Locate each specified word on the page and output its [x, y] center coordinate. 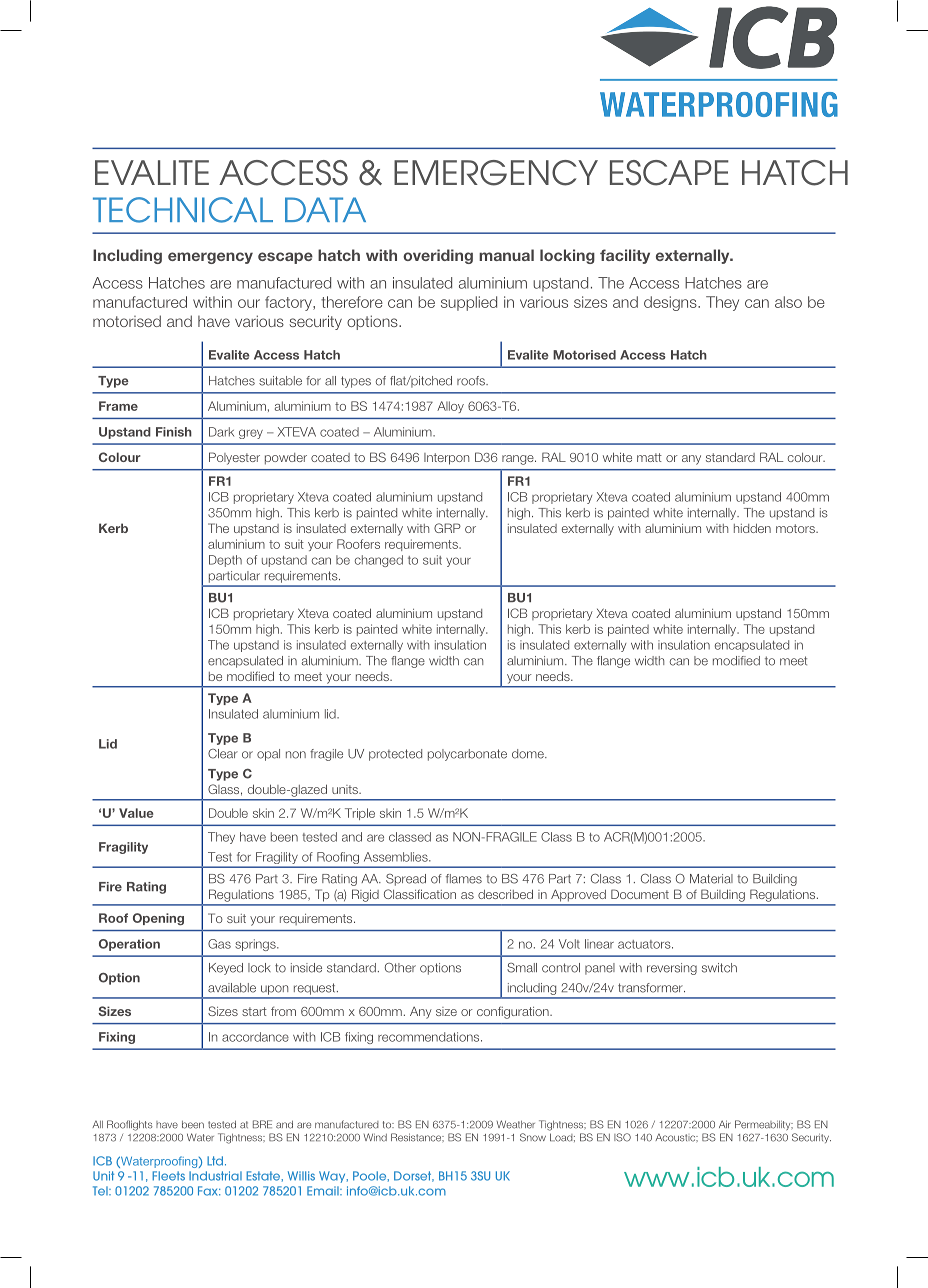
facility [625, 256]
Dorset [414, 1176]
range [519, 460]
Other [400, 968]
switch [719, 968]
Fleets [168, 1176]
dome [529, 754]
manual [506, 255]
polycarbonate [467, 755]
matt [649, 457]
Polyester [234, 458]
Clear [223, 754]
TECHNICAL [183, 210]
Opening [158, 919]
